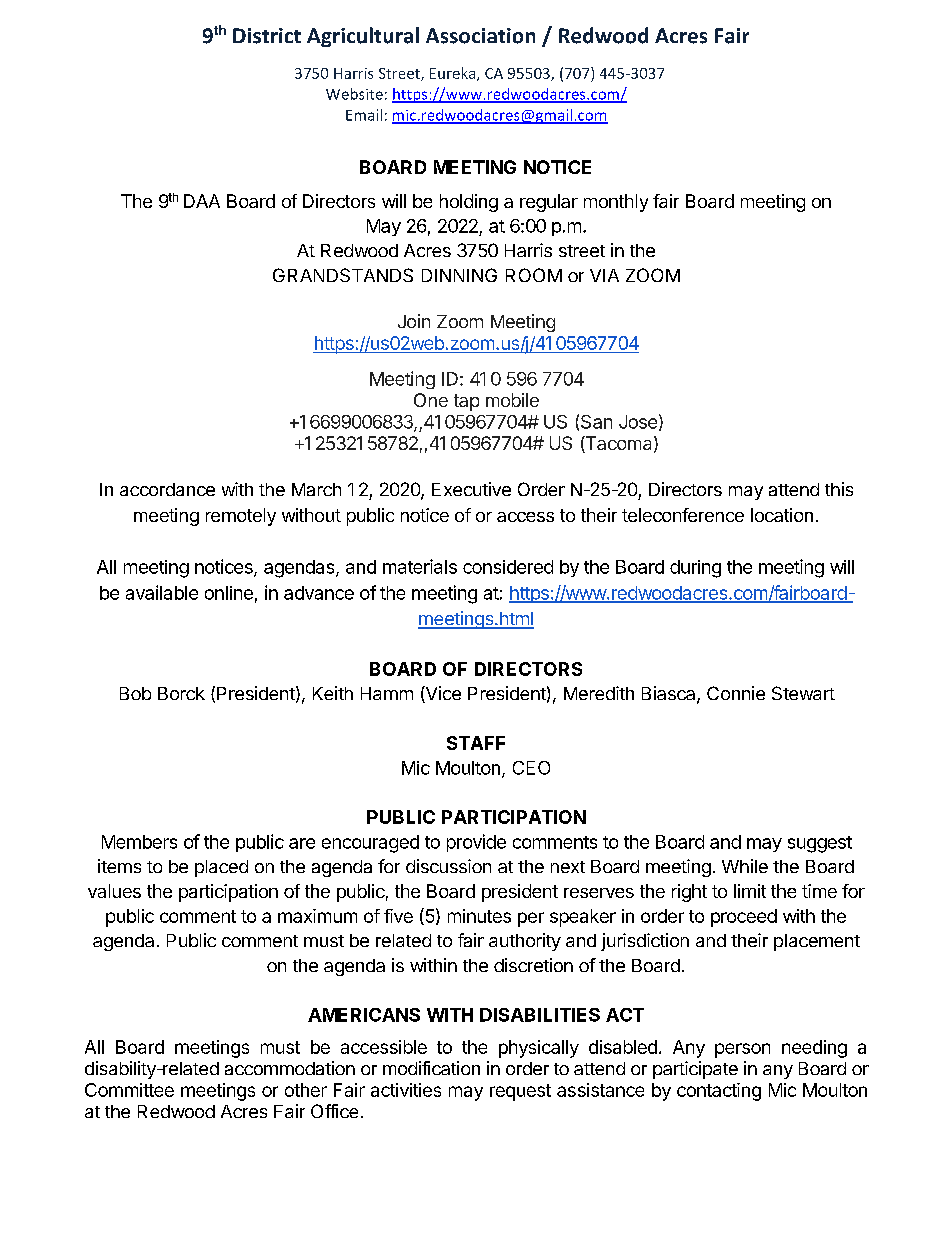 The width and height of the screenshot is (952, 1233). Describe the element at coordinates (229, 593) in the screenshot. I see `online` at that location.
